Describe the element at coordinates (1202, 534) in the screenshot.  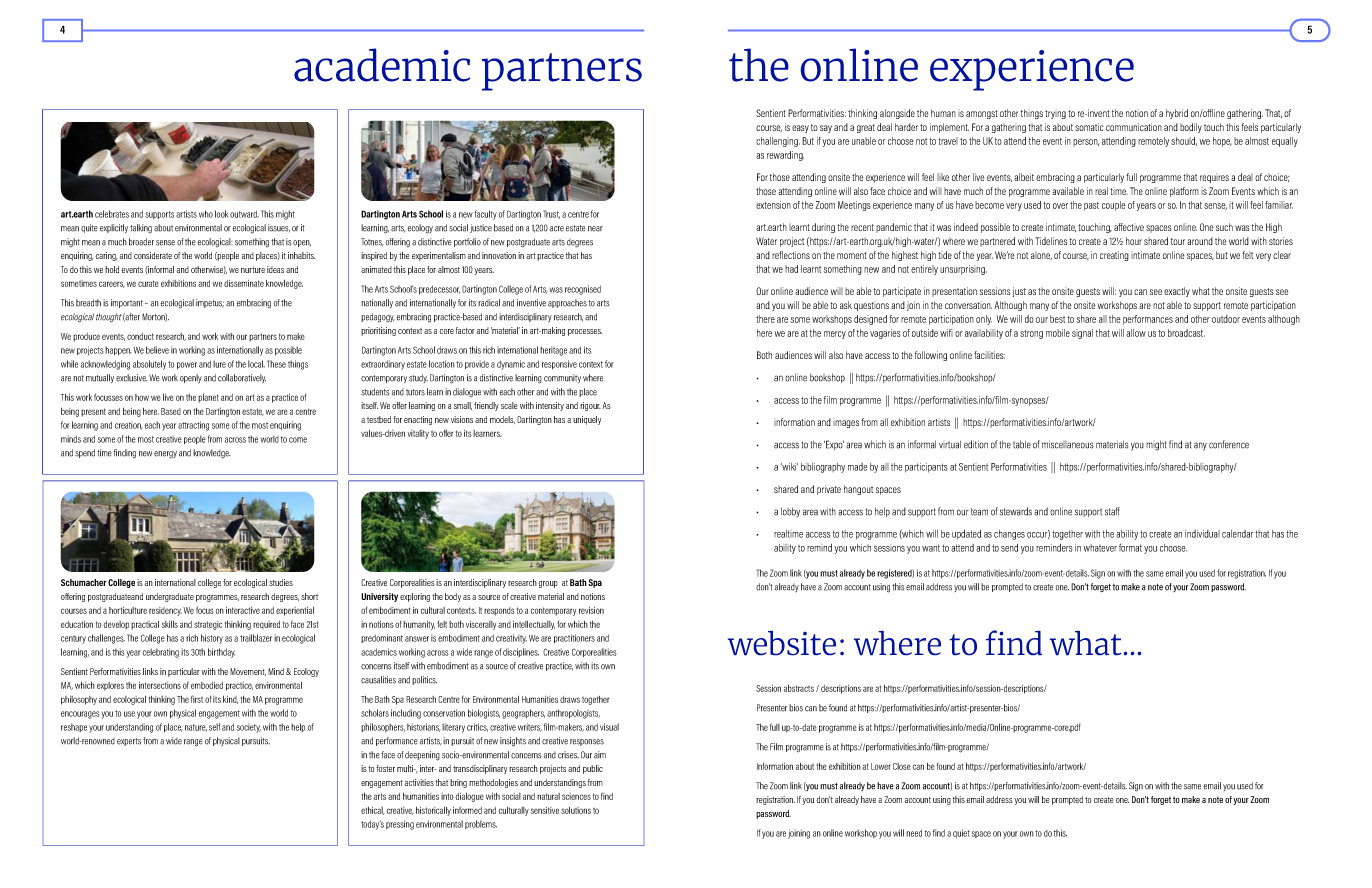
I see `individual` at that location.
